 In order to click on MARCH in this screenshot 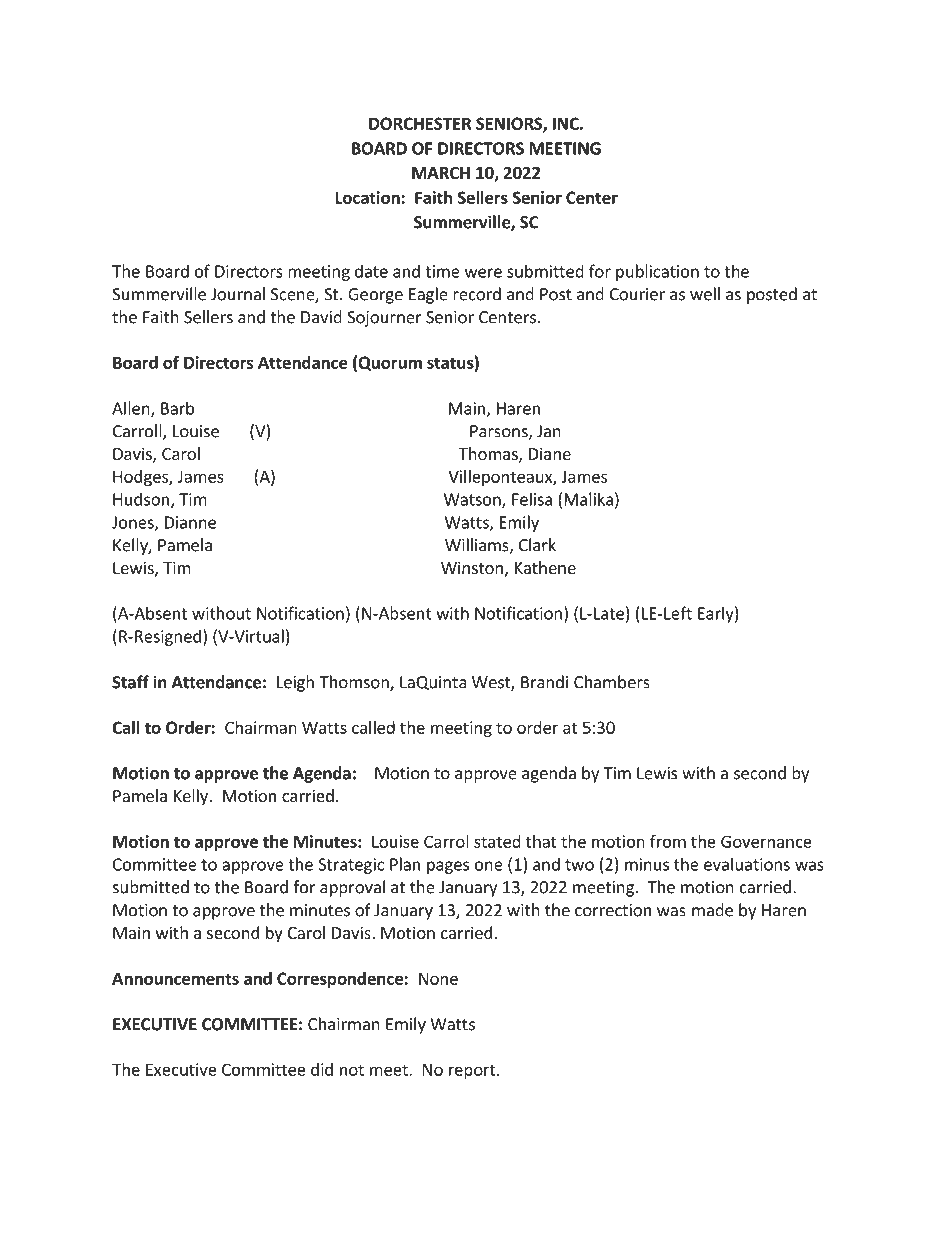, I will do `click(441, 173)`.
